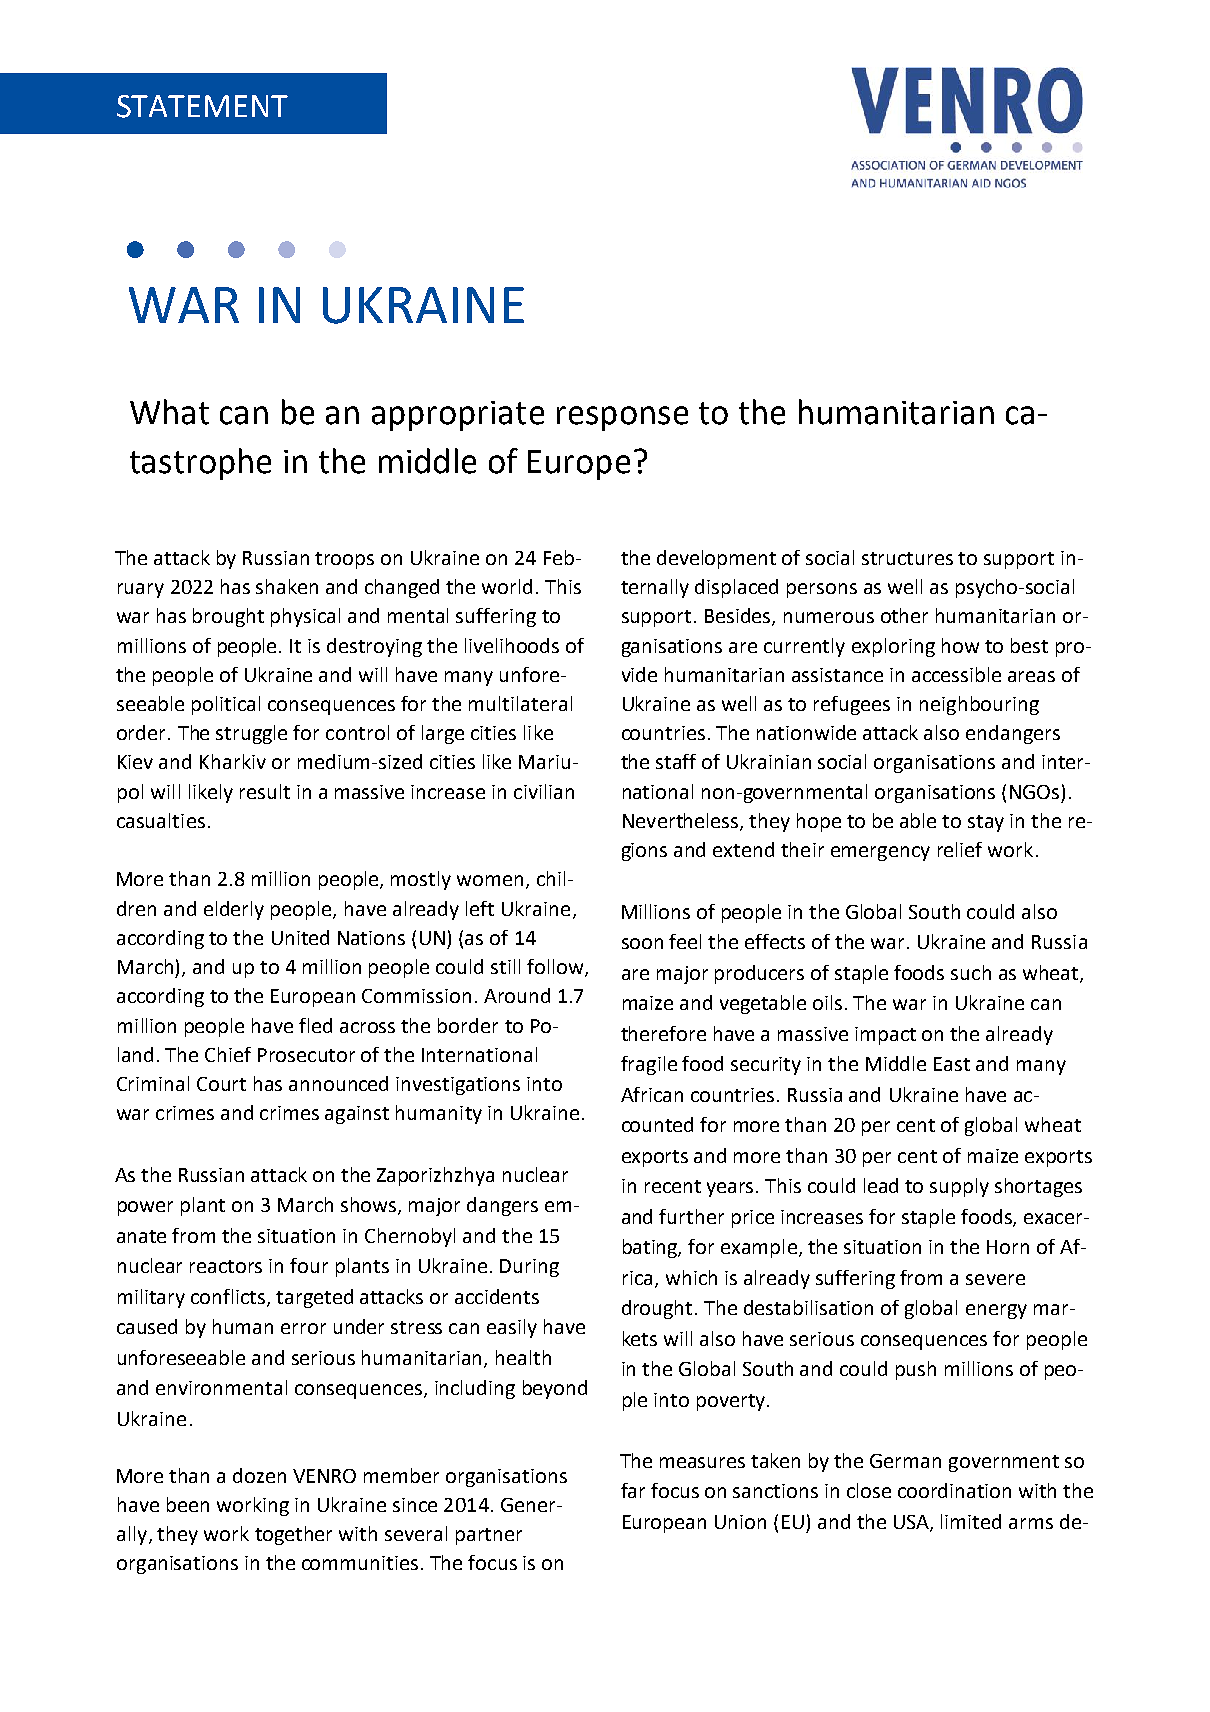  Describe the element at coordinates (959, 1187) in the screenshot. I see `supply` at that location.
